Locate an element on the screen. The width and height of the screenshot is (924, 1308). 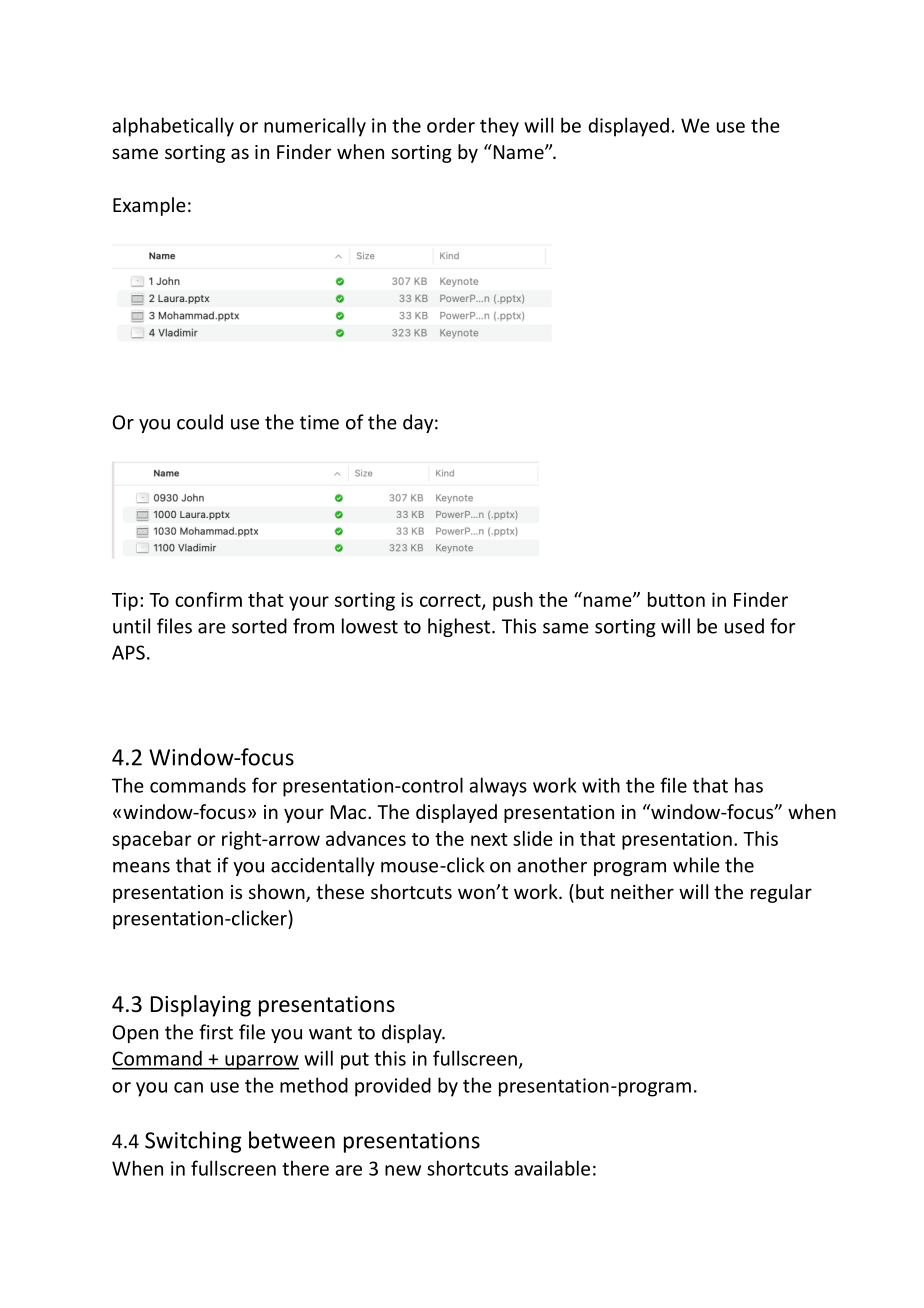
they is located at coordinates (499, 127).
